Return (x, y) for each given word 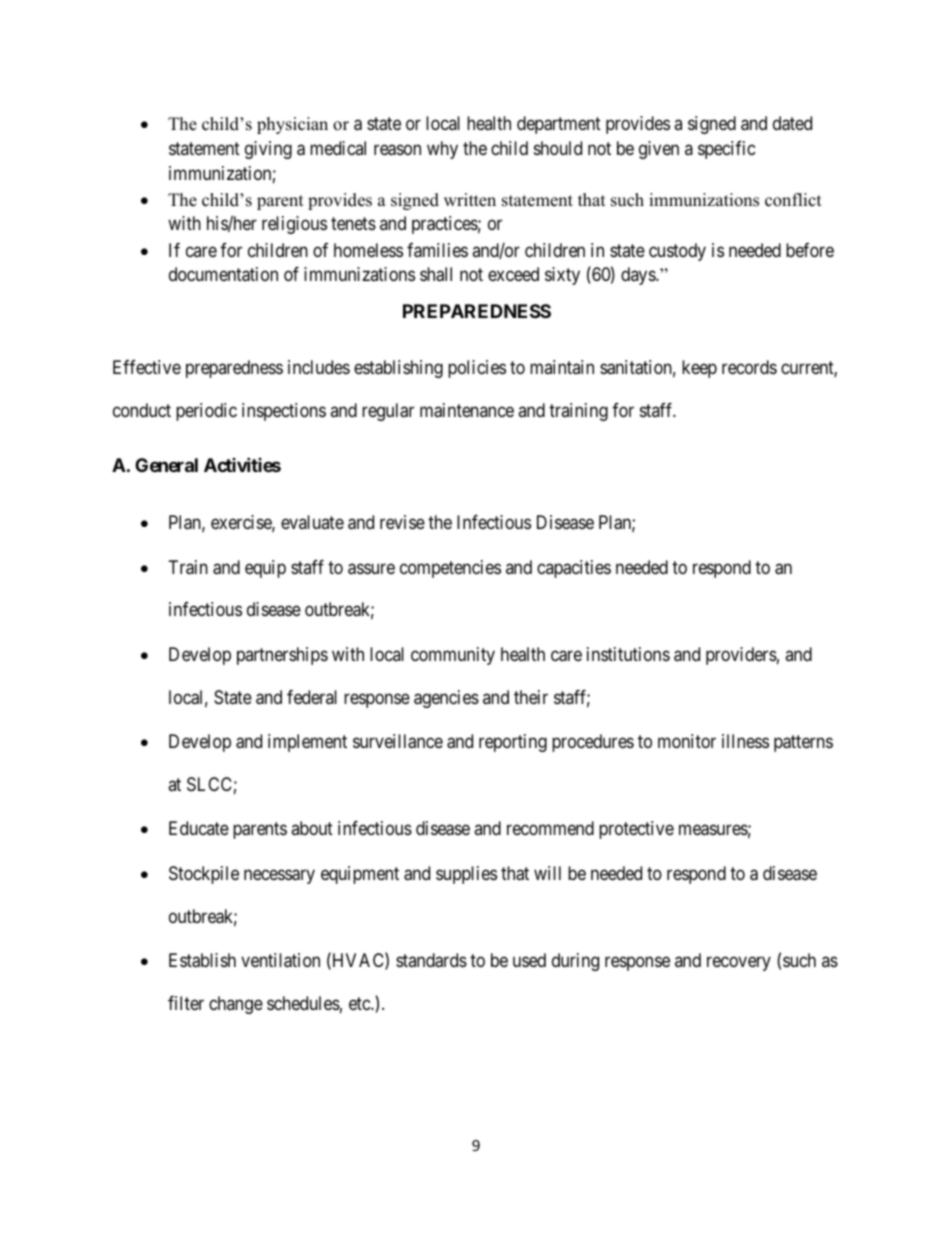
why (442, 150)
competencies (450, 569)
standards (431, 960)
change (236, 1005)
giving (268, 150)
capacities (574, 569)
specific (727, 150)
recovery (739, 963)
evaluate (312, 522)
